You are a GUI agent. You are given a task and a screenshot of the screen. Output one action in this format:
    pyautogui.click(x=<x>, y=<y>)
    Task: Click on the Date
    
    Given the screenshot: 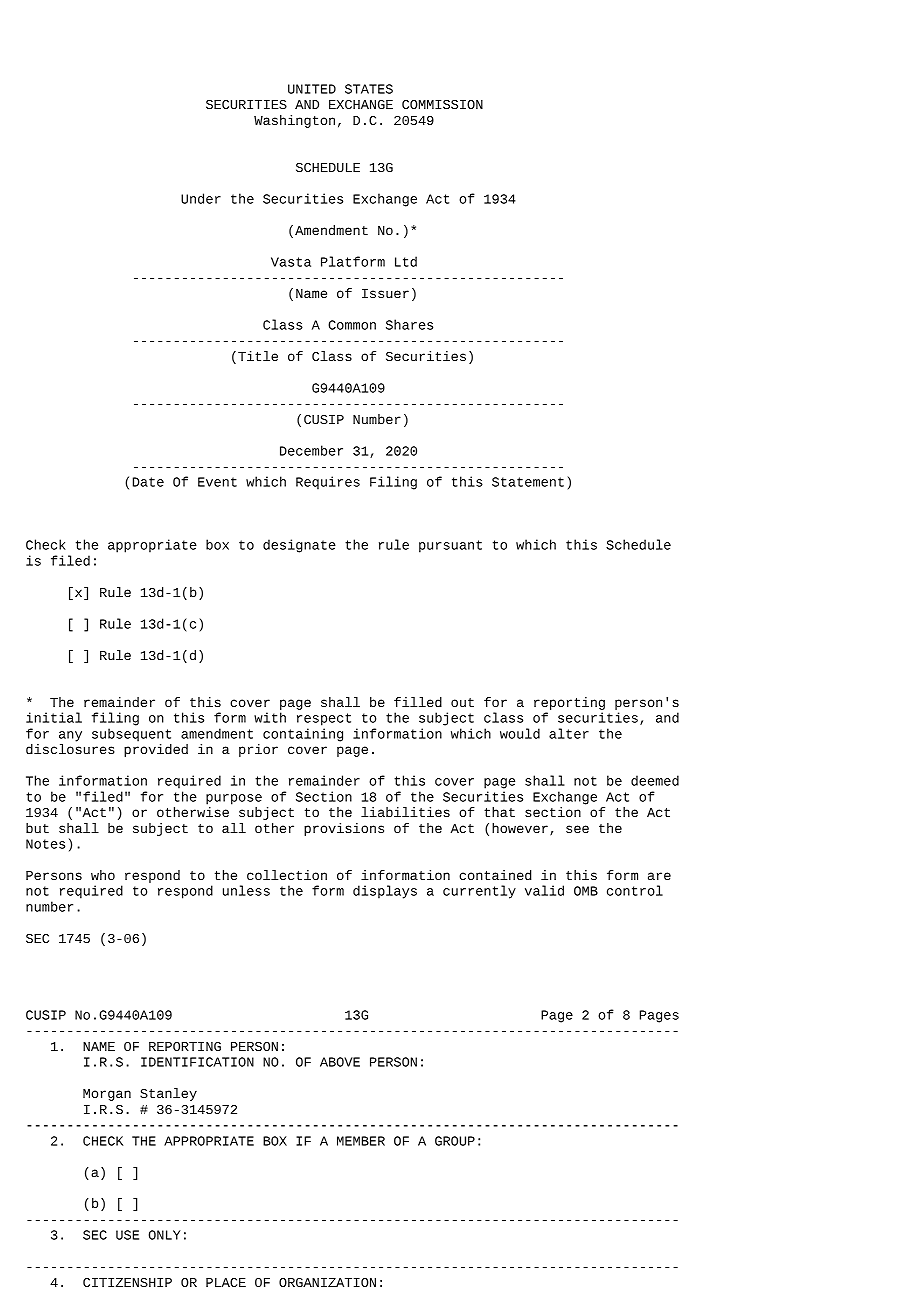 What is the action you would take?
    pyautogui.click(x=148, y=482)
